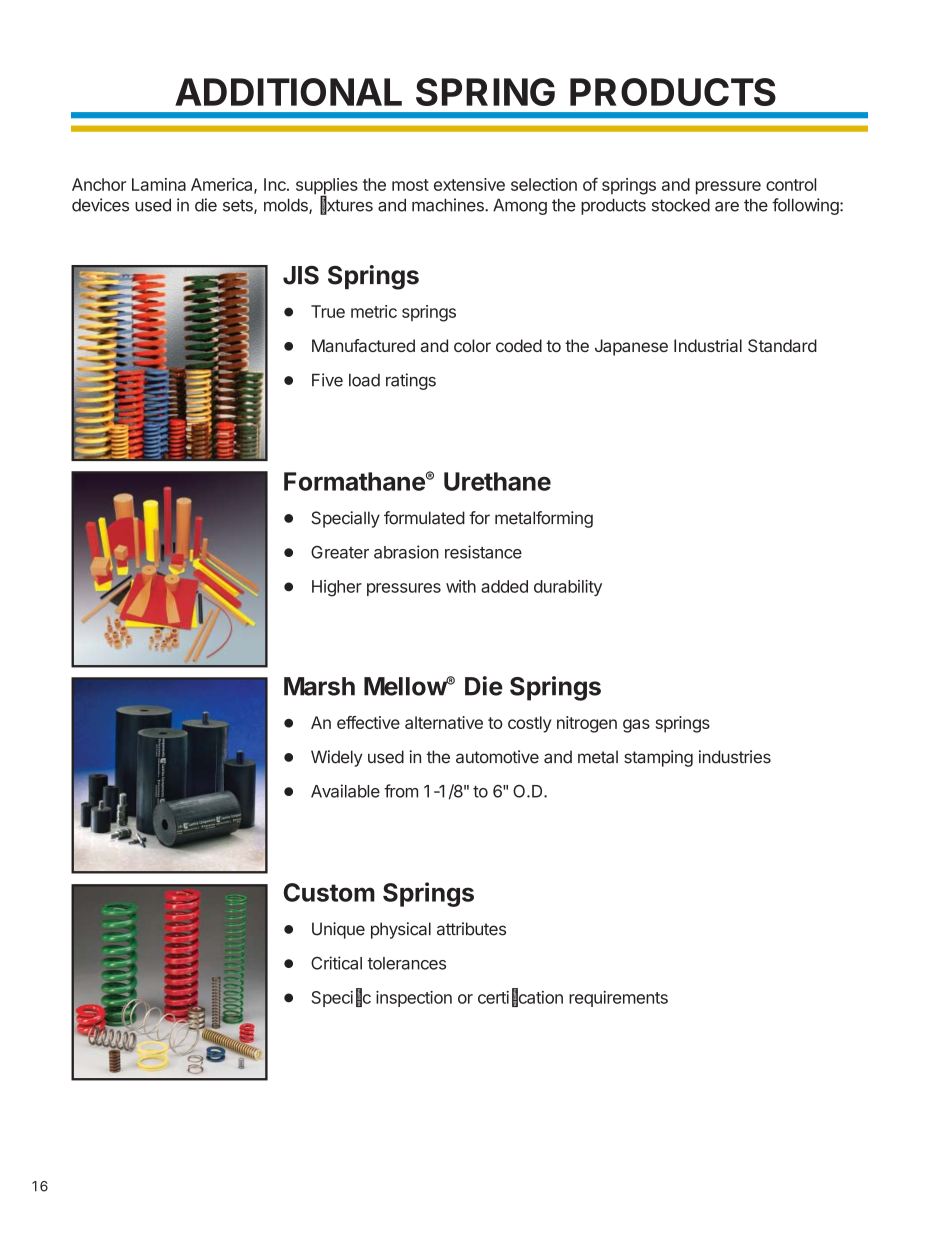 This screenshot has height=1233, width=952. Describe the element at coordinates (708, 345) in the screenshot. I see `Industrial` at that location.
